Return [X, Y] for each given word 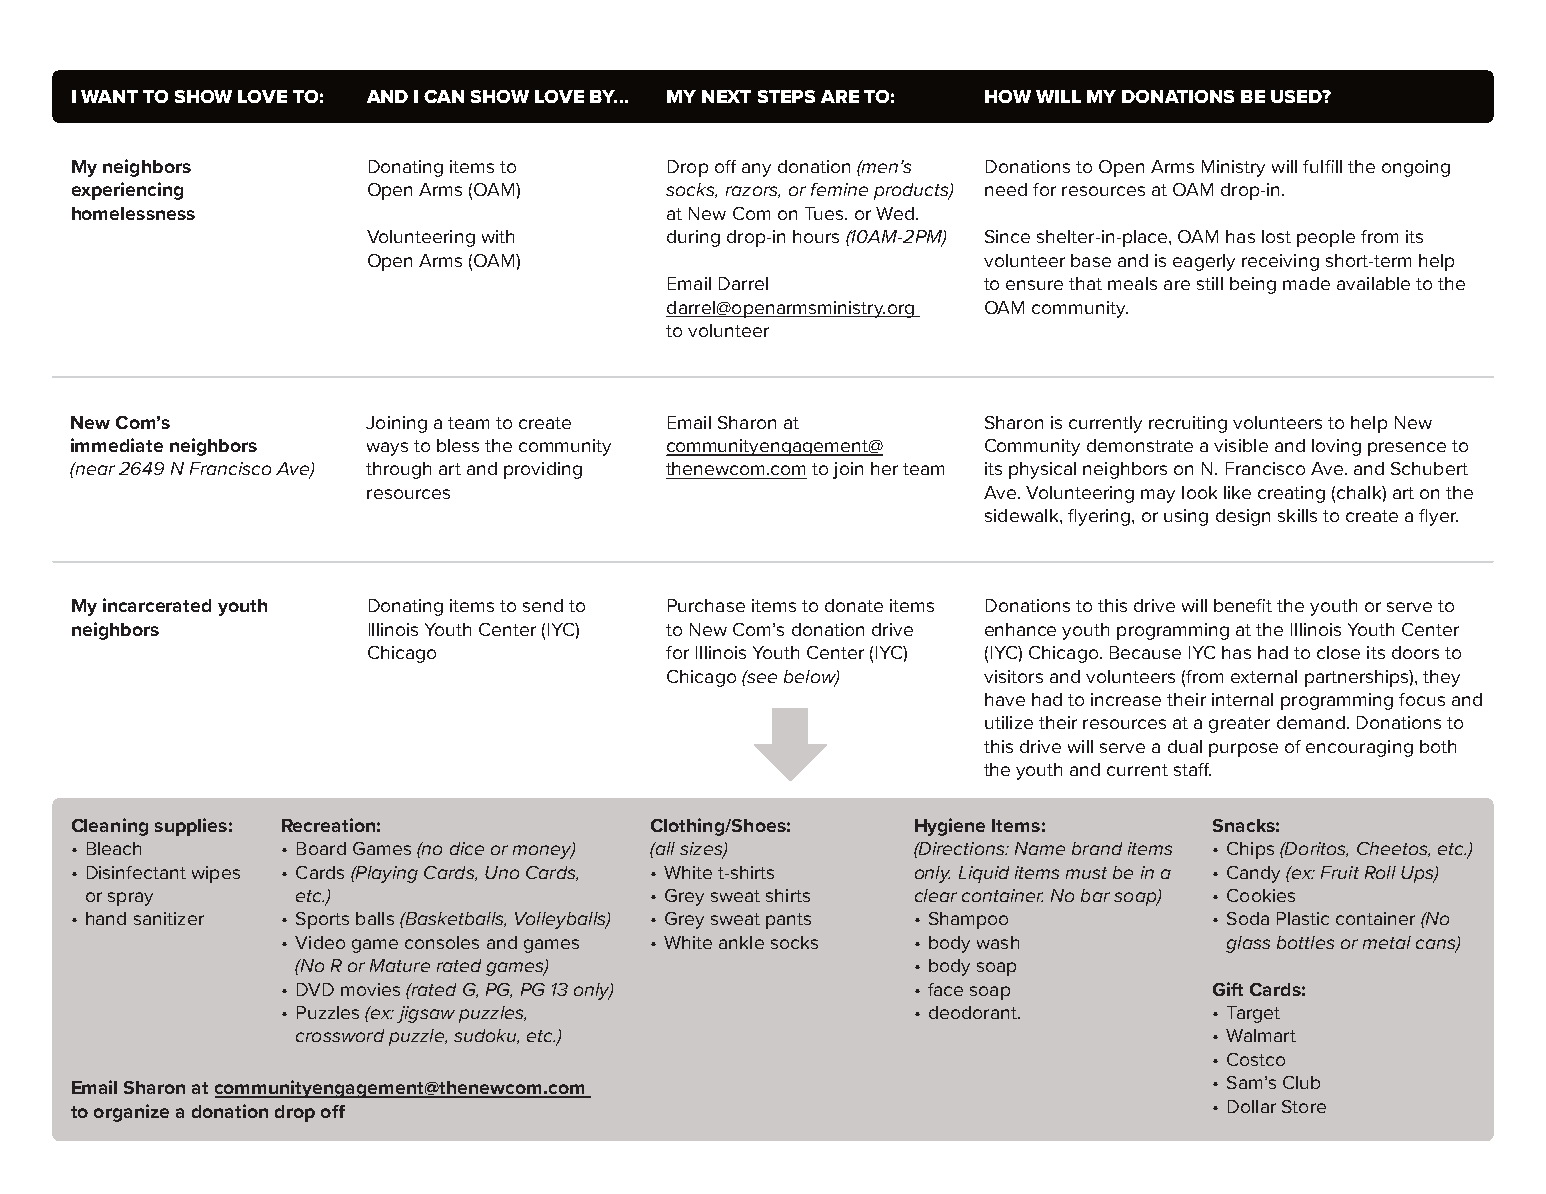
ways [387, 449]
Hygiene [950, 827]
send [543, 605]
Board [321, 848]
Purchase [706, 605]
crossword [340, 1035]
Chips [1250, 850]
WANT [109, 96]
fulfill [1322, 166]
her [884, 468]
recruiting [1188, 424]
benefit [1243, 605]
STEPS [786, 96]
